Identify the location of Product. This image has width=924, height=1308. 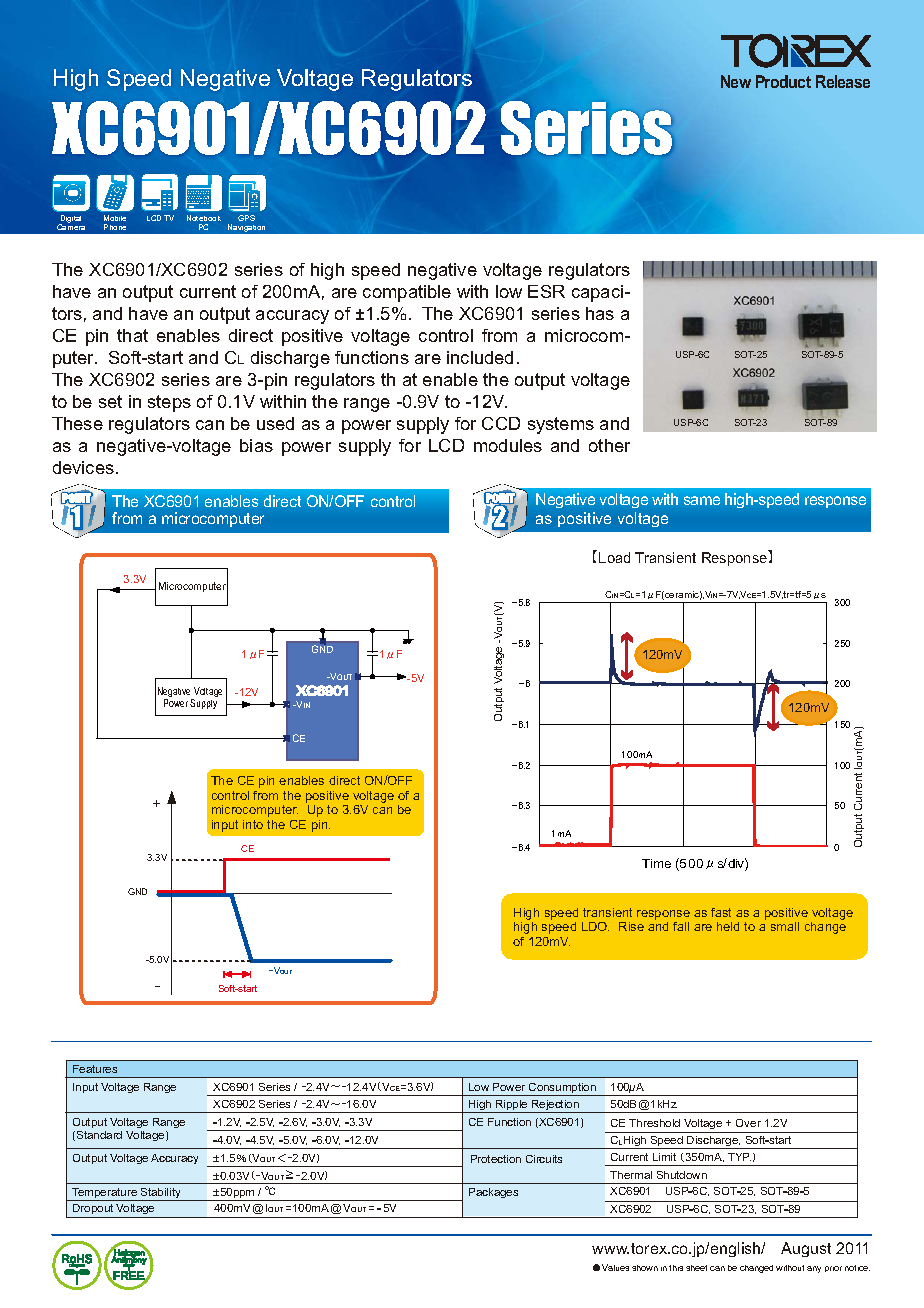
(783, 81).
